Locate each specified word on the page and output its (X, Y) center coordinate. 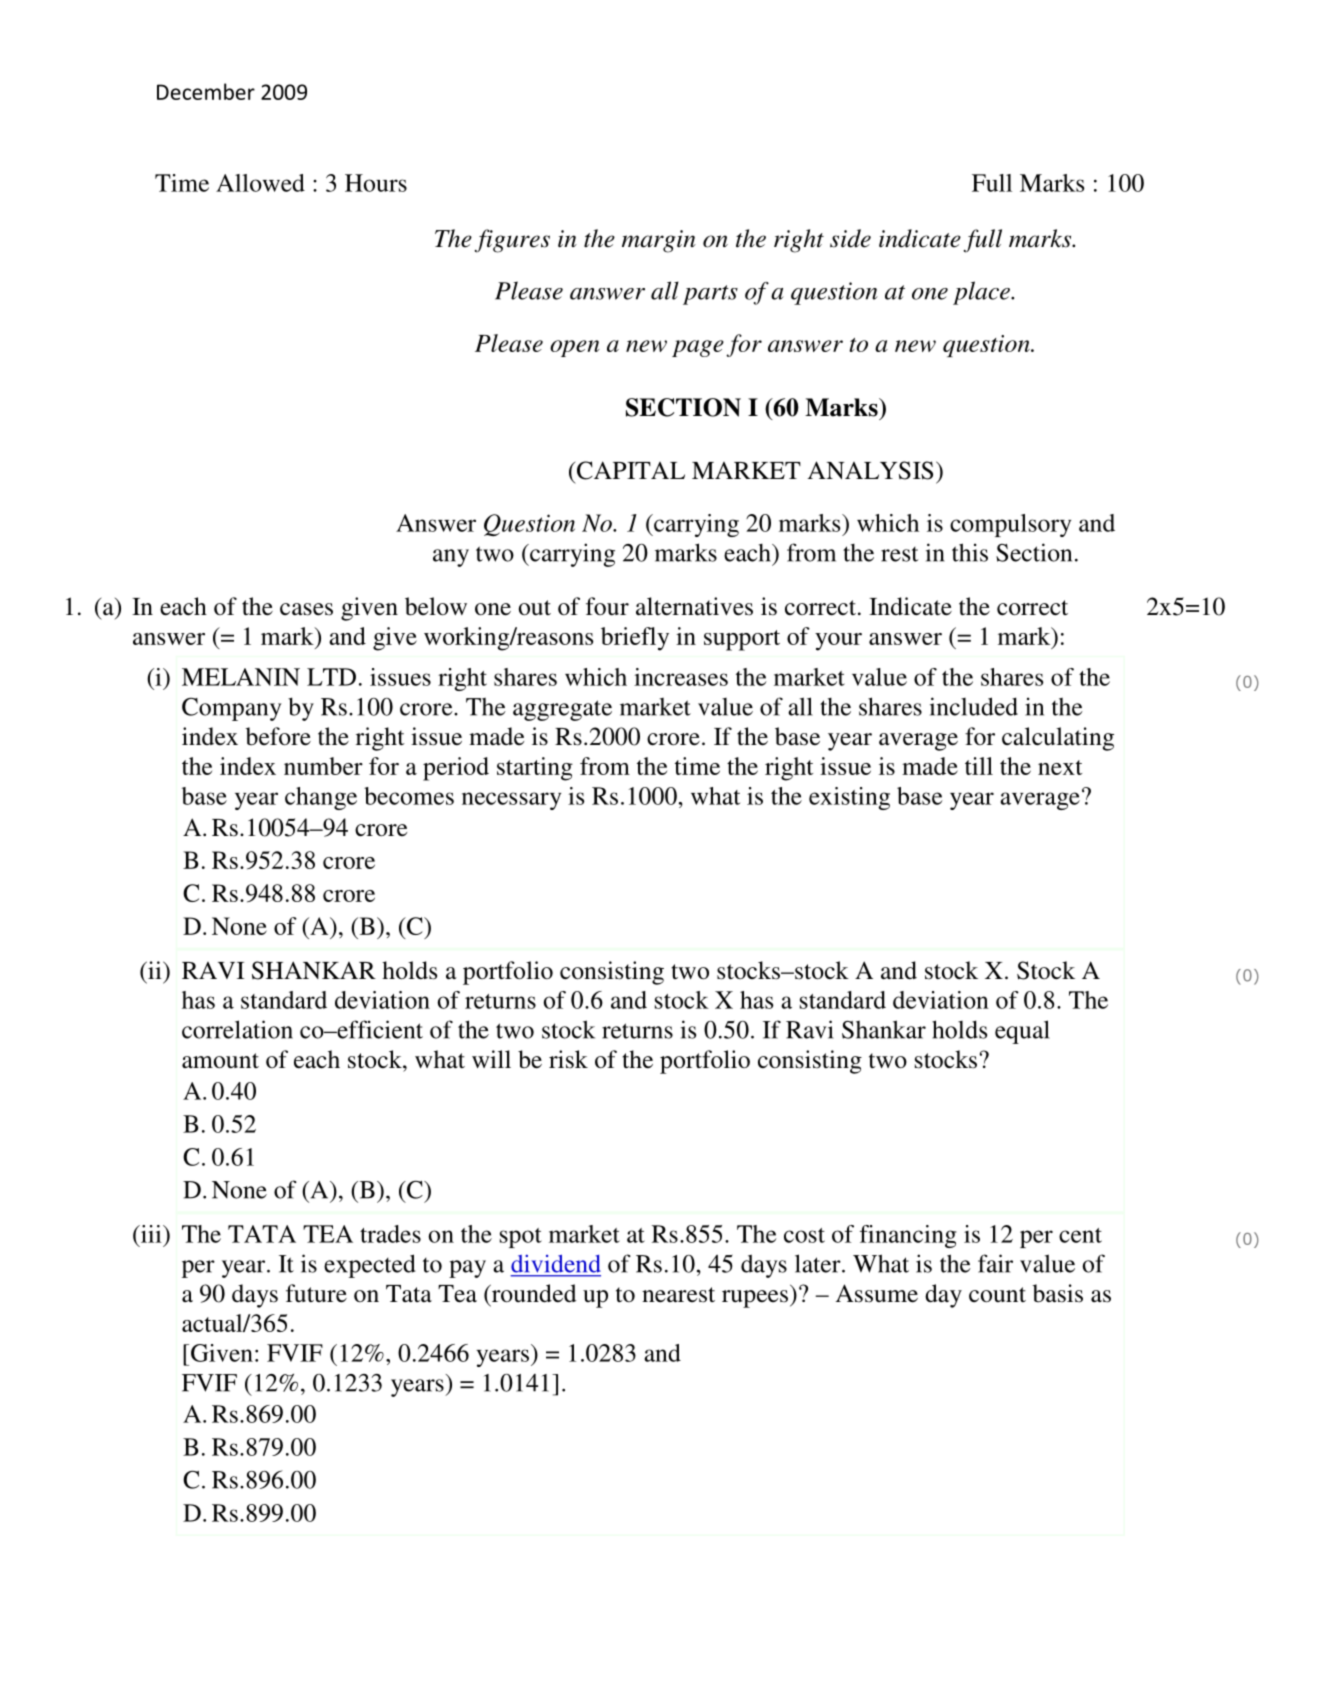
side (850, 238)
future (316, 1293)
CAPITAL (631, 470)
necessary (511, 801)
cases (306, 609)
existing (849, 798)
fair (995, 1263)
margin (659, 241)
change (321, 798)
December (206, 91)
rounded (533, 1294)
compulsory (1010, 525)
